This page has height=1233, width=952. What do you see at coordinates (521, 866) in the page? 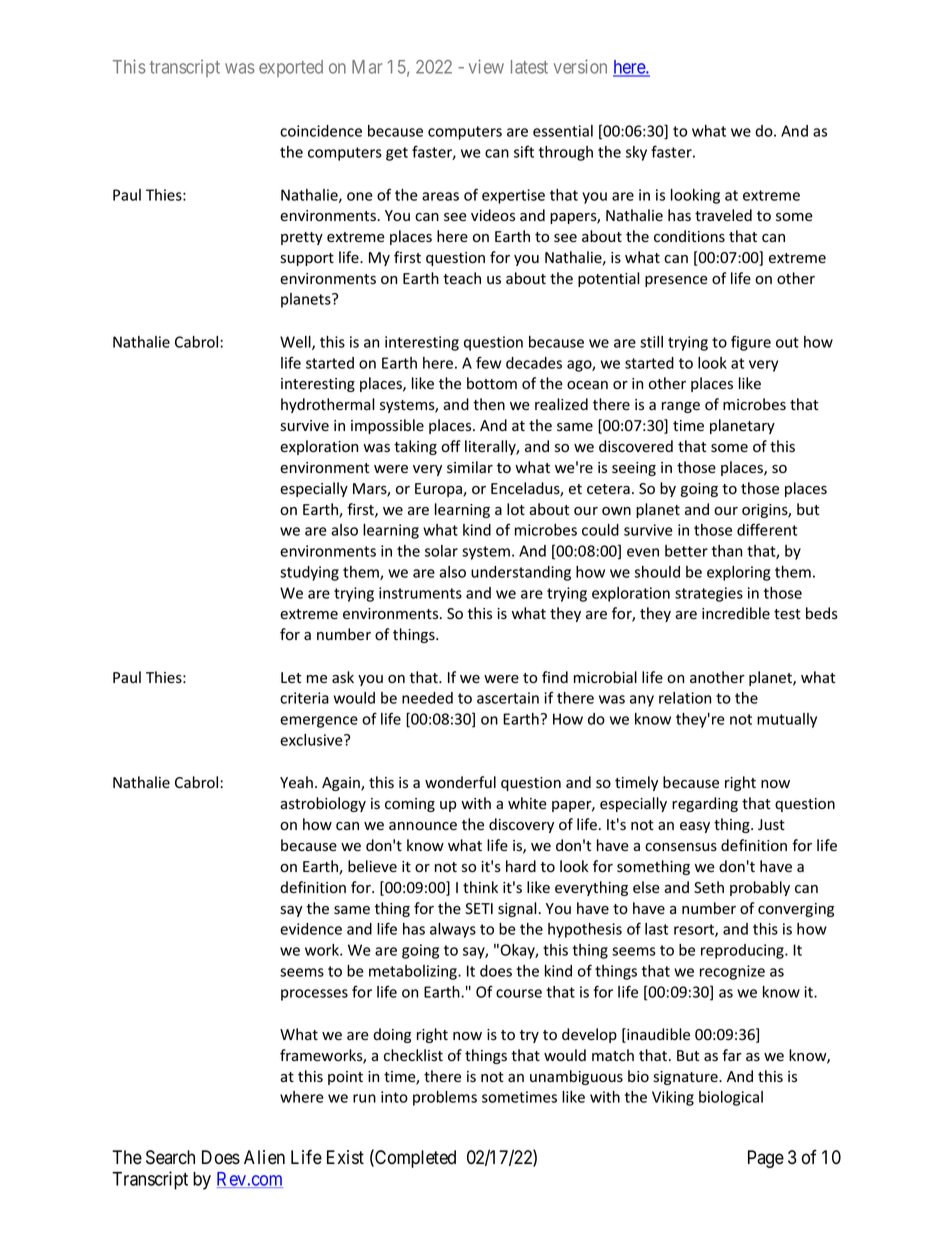
I see `hard` at bounding box center [521, 866].
